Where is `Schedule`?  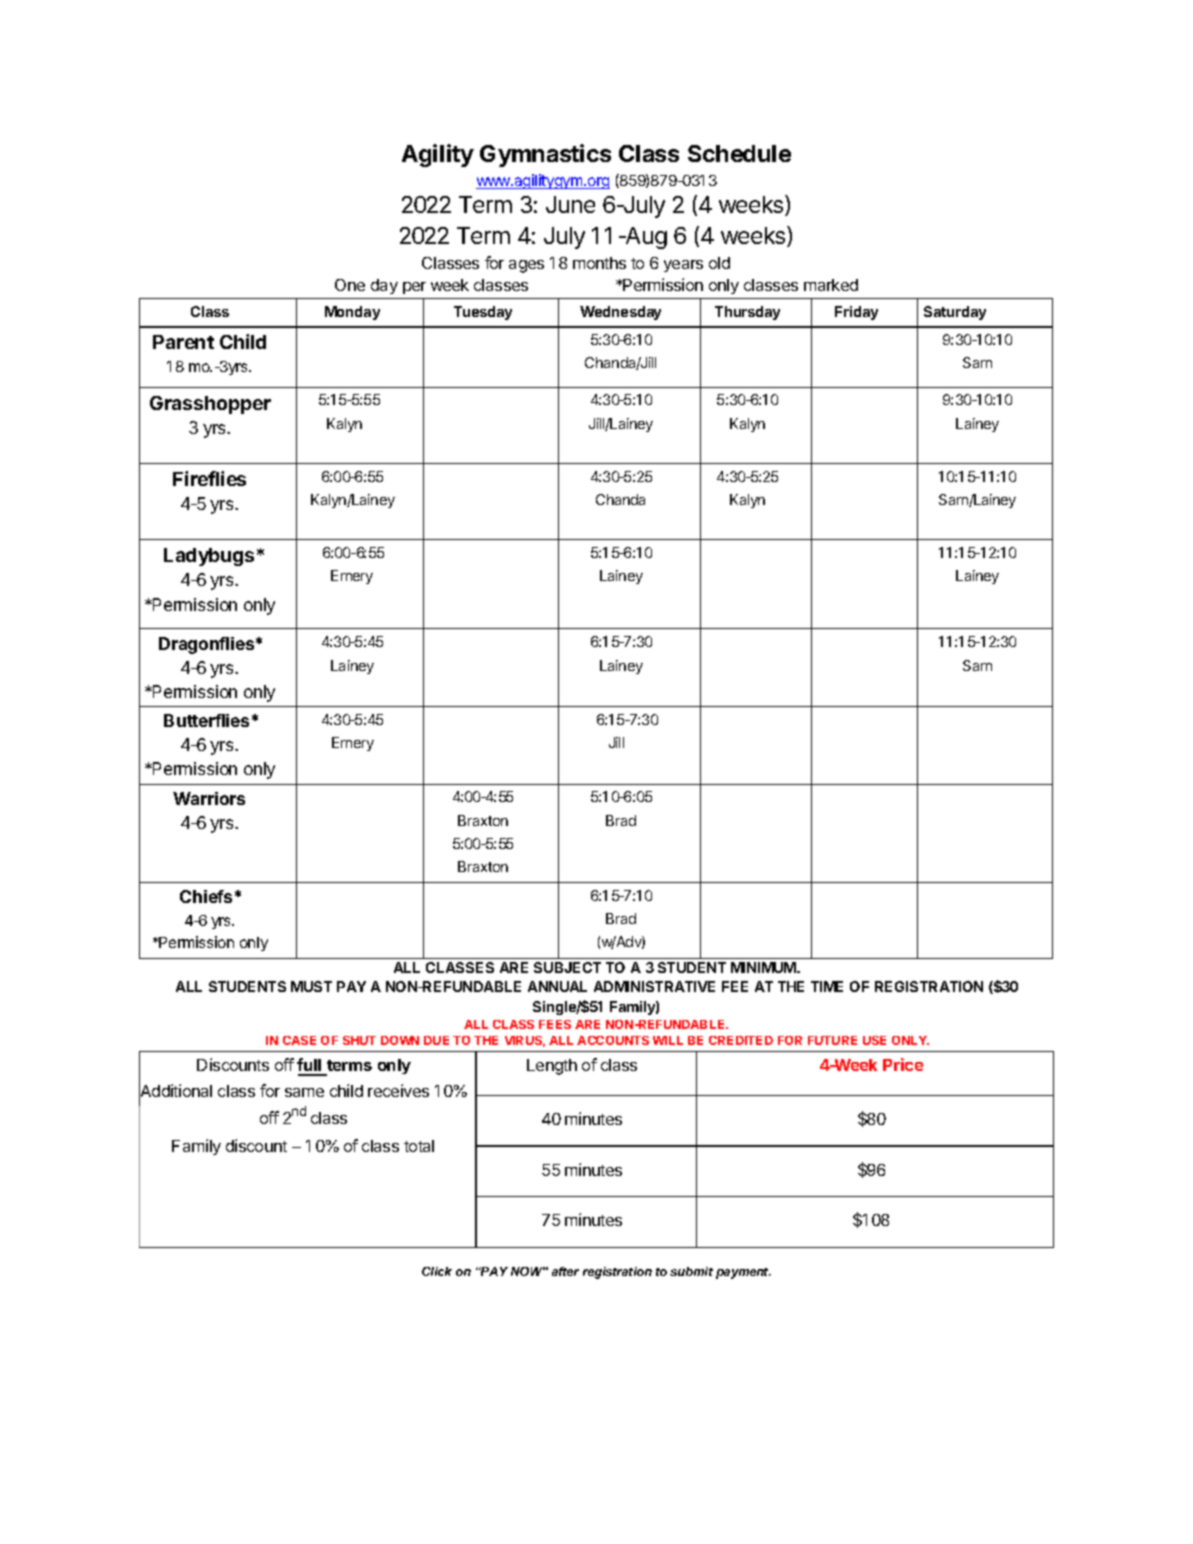 Schedule is located at coordinates (739, 153).
